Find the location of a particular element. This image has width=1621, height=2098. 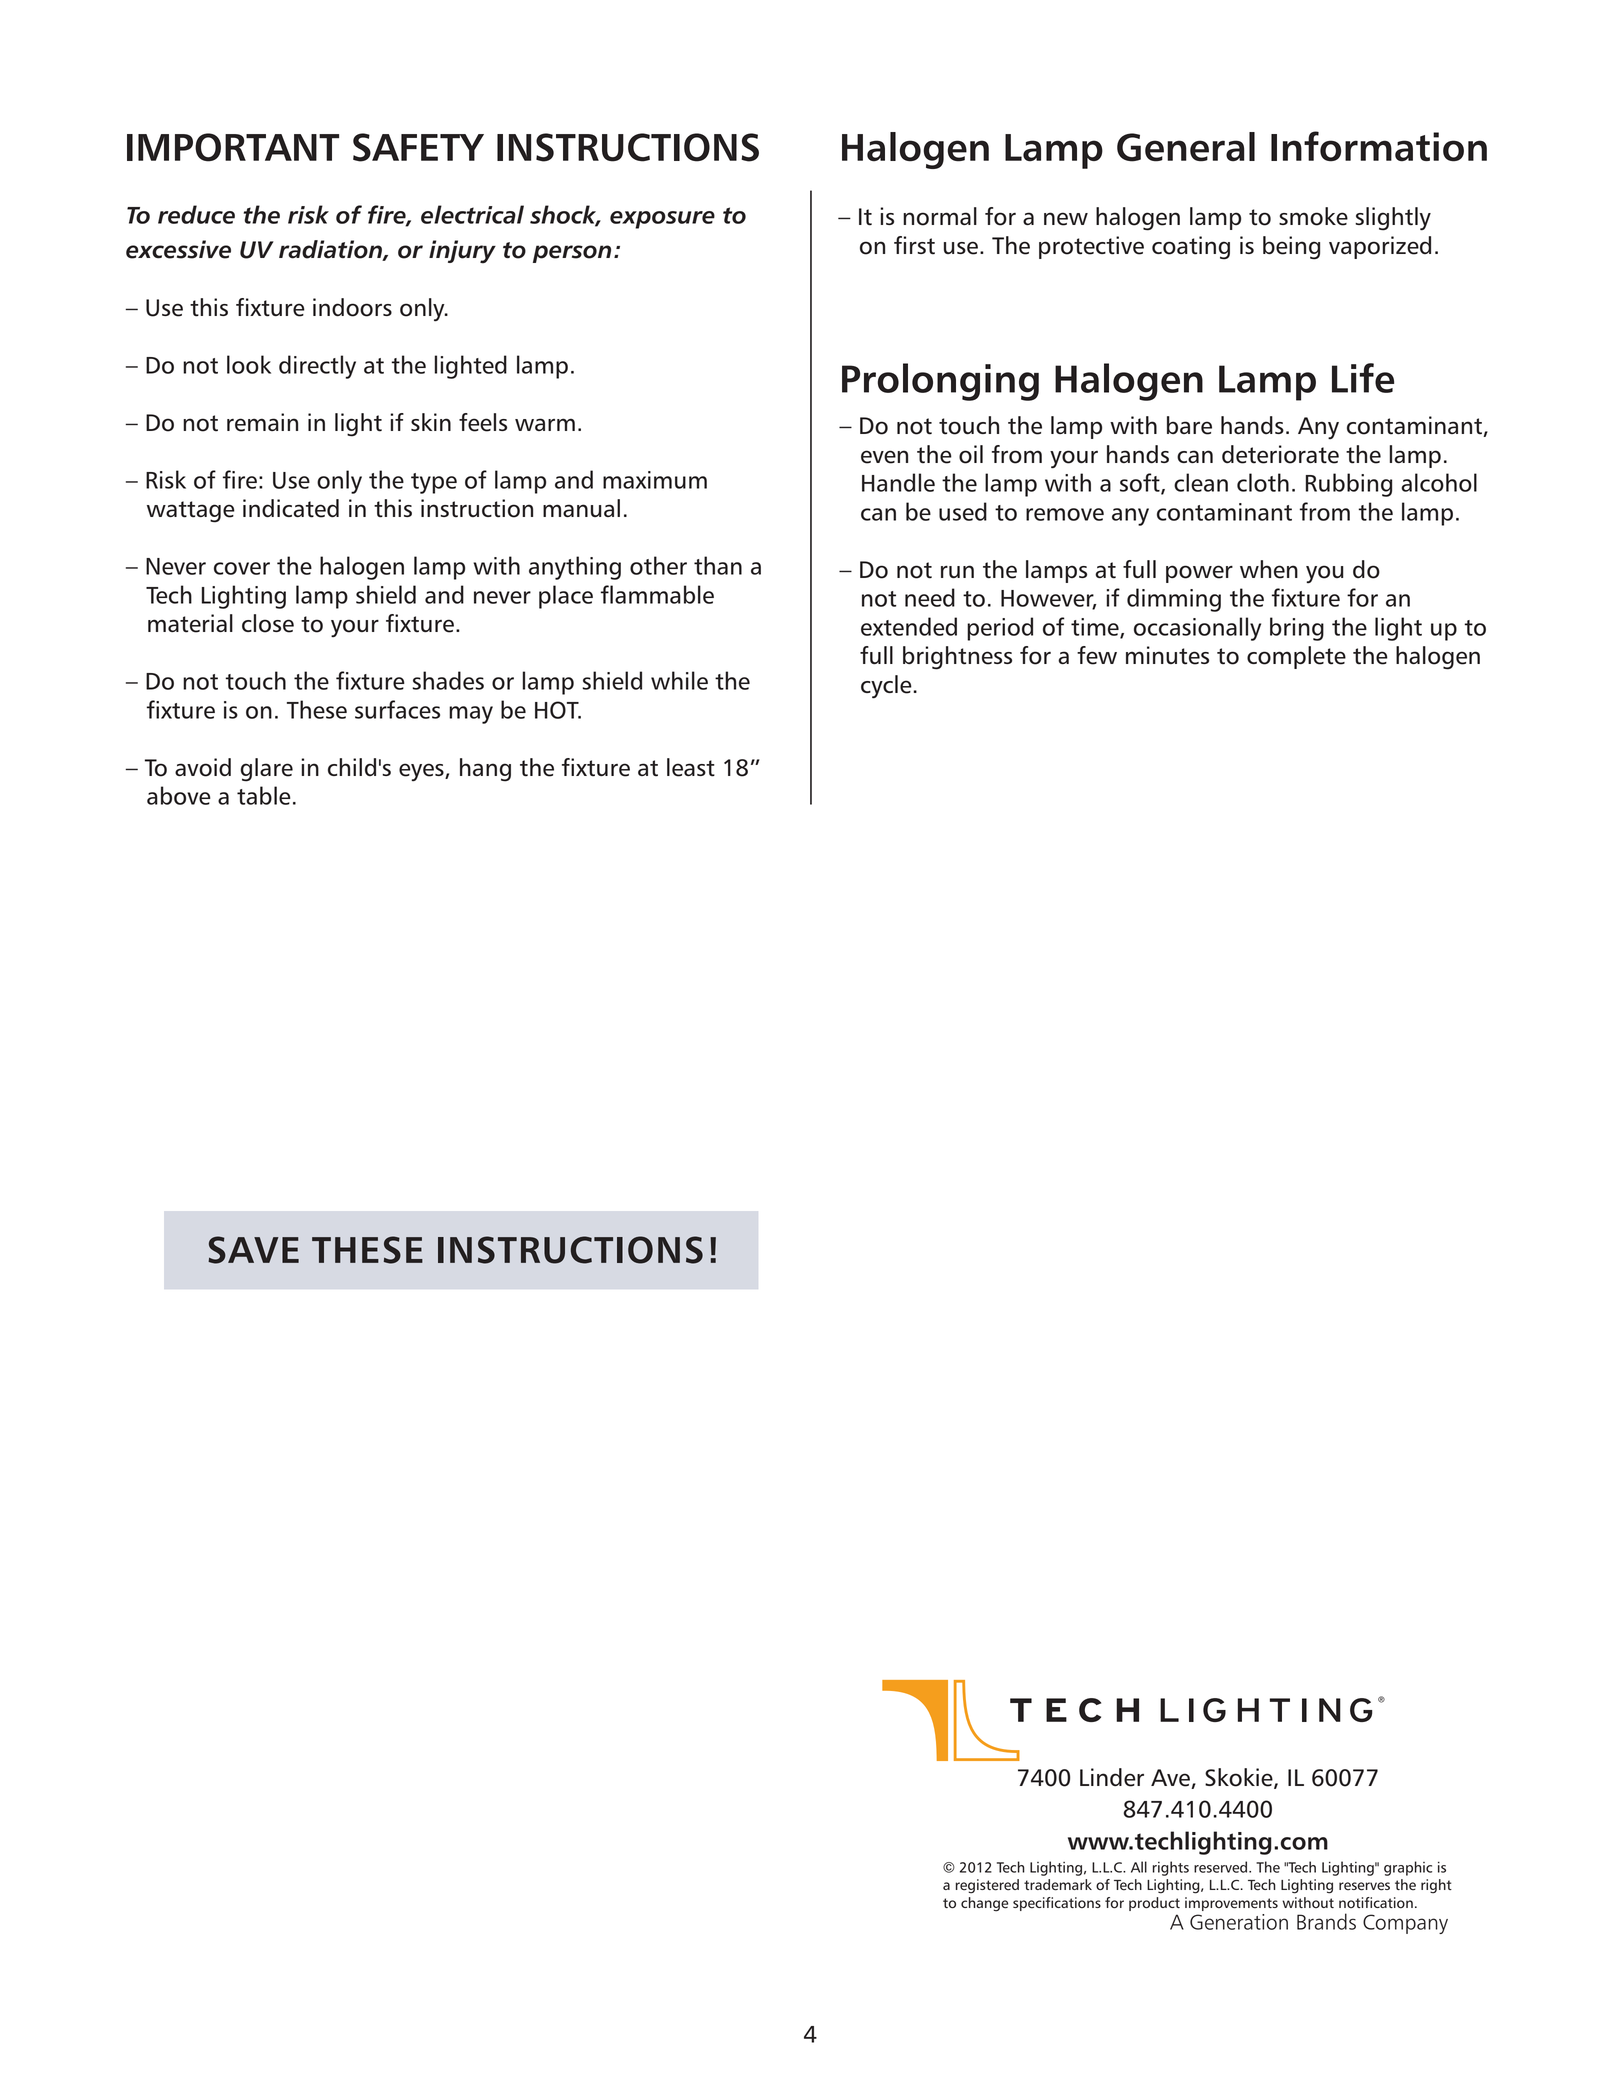

smoke is located at coordinates (1313, 216).
